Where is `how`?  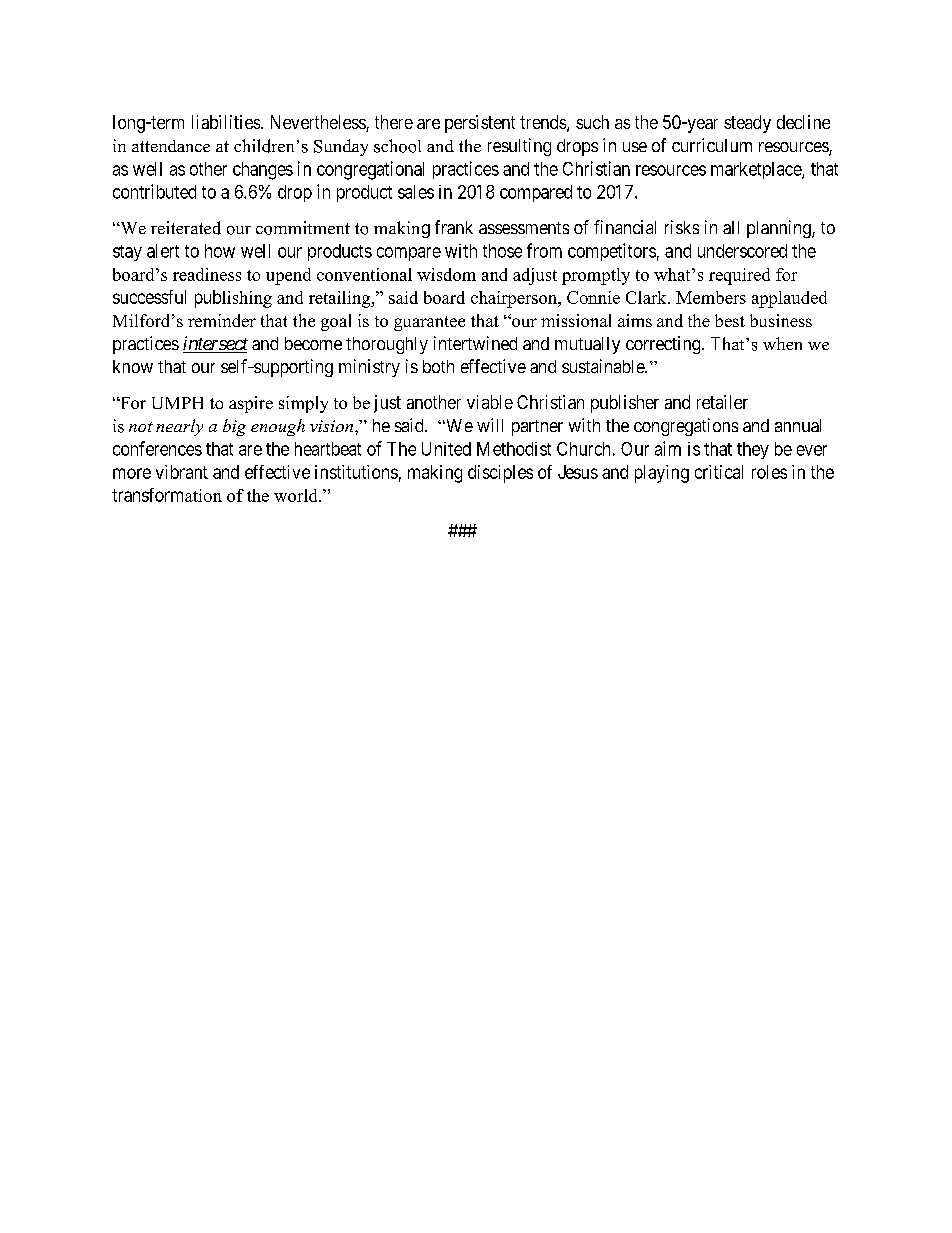 how is located at coordinates (220, 251).
